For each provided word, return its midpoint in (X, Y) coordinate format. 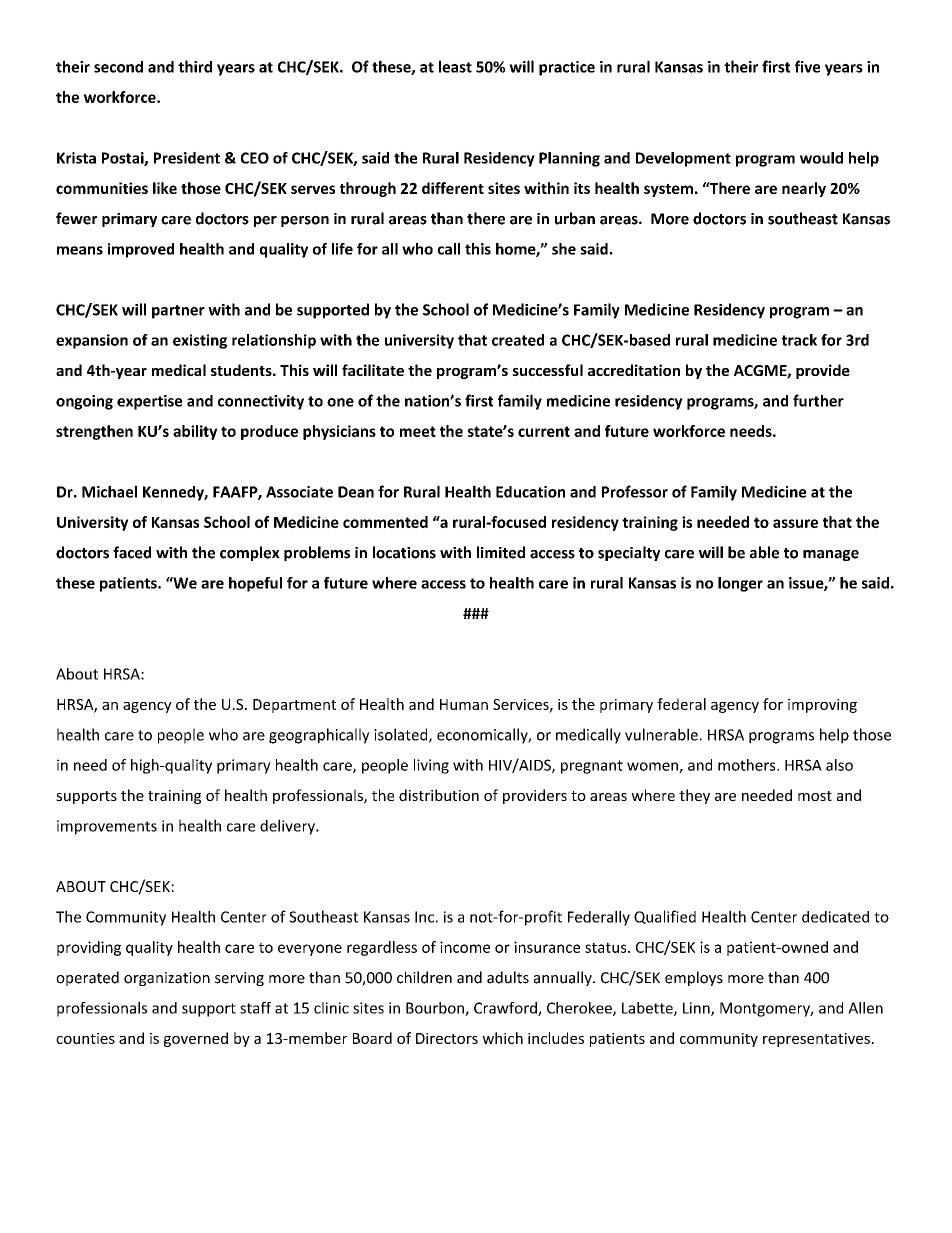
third (195, 66)
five (807, 66)
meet (418, 431)
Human (464, 704)
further (818, 400)
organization (167, 979)
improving (822, 706)
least (455, 66)
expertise (149, 402)
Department (294, 706)
